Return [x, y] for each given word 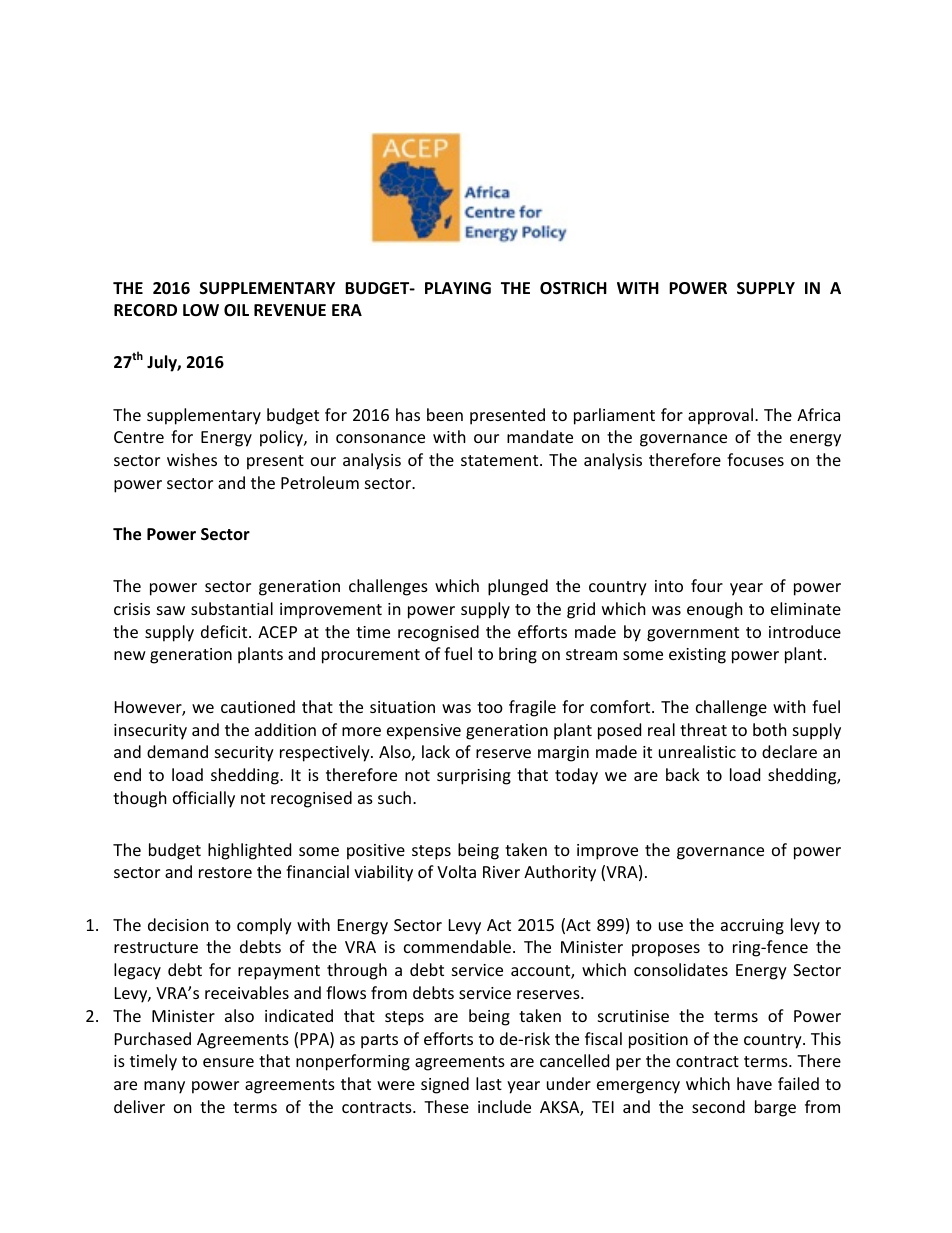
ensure [228, 1062]
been [445, 414]
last [489, 1083]
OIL [236, 310]
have [754, 1083]
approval [720, 416]
